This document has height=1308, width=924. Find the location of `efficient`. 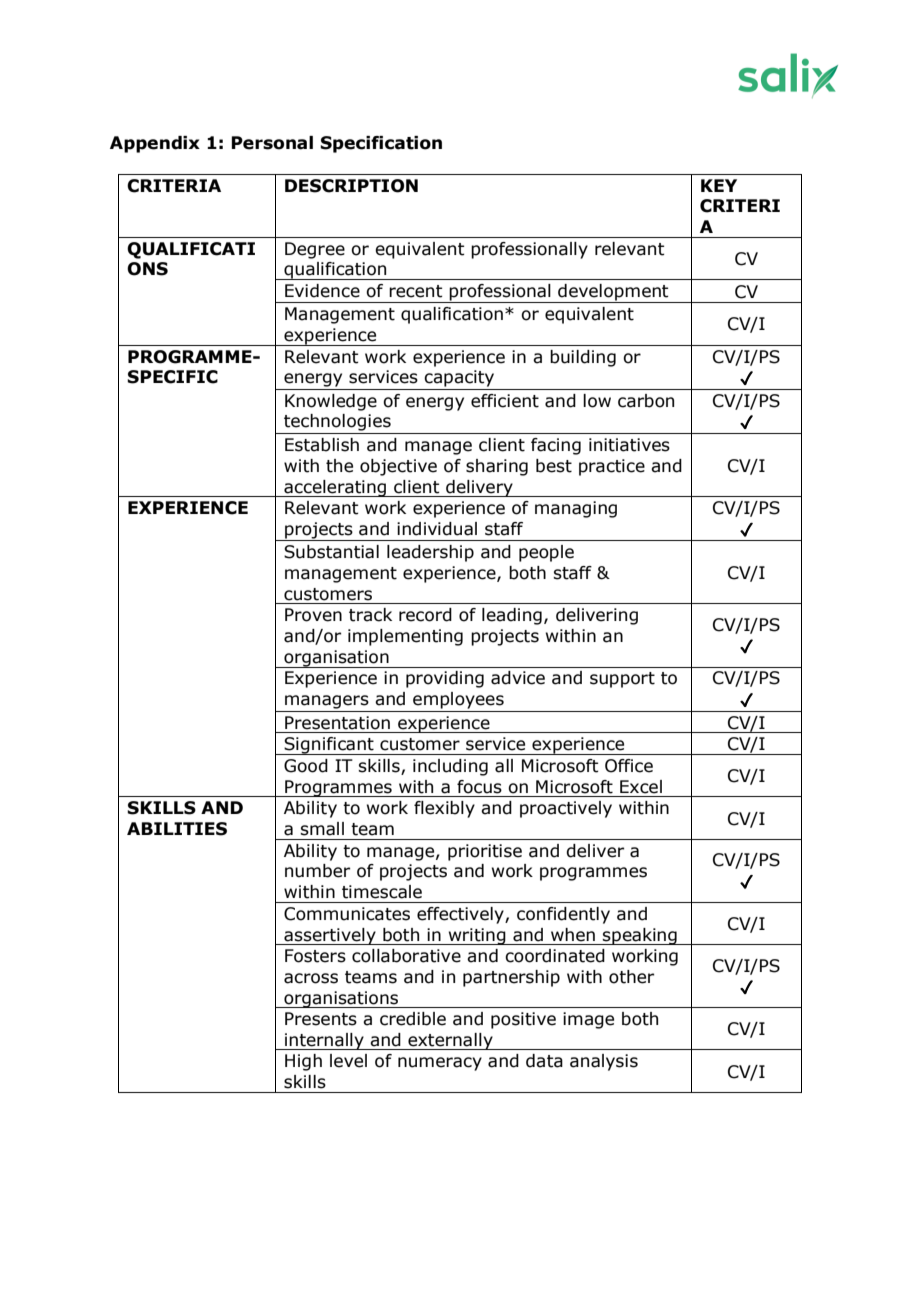

efficient is located at coordinates (505, 401).
